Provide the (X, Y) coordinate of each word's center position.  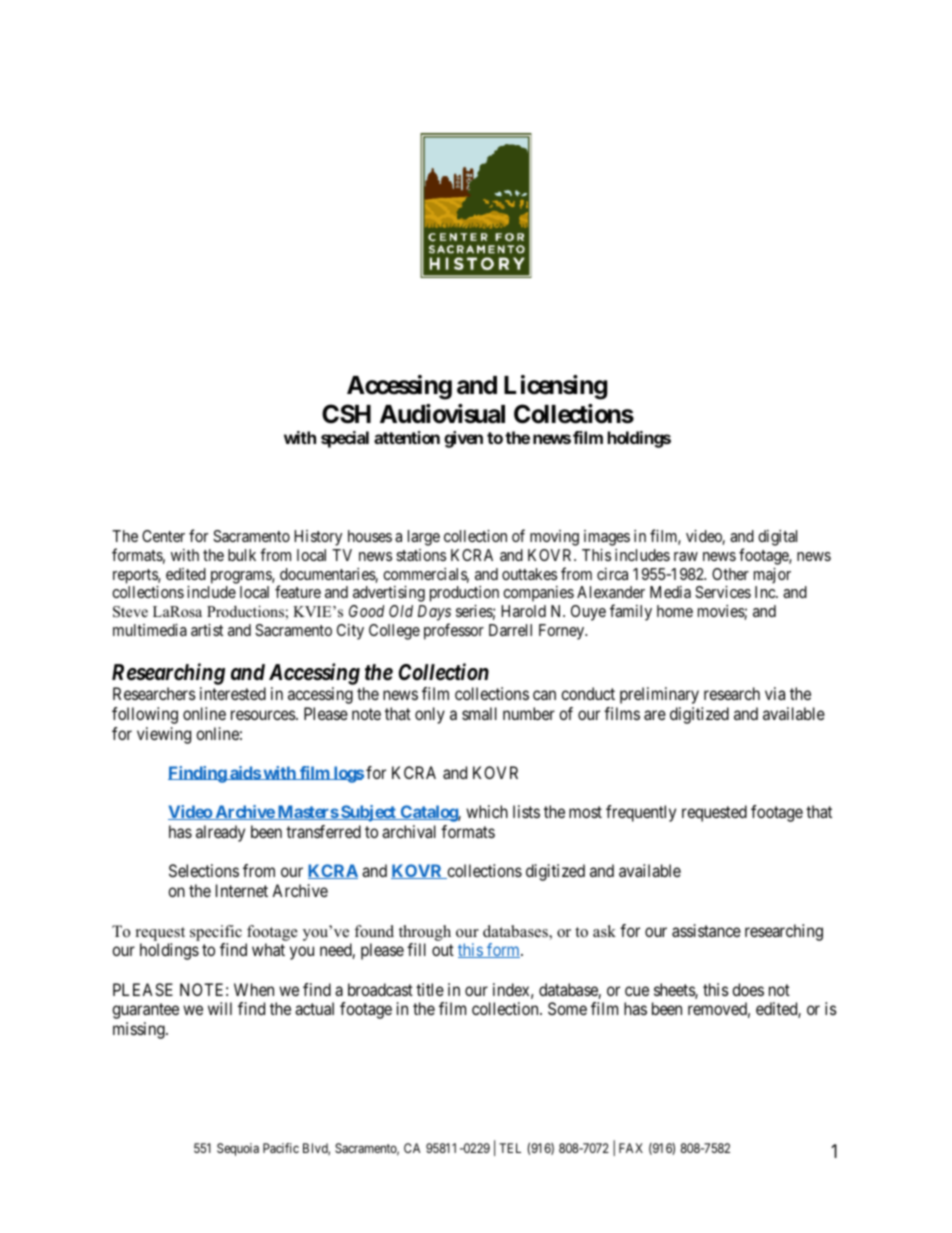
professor (454, 631)
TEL (510, 1148)
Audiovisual (442, 414)
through (425, 933)
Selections (204, 870)
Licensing (555, 387)
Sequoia (238, 1149)
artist (207, 630)
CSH (346, 414)
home (675, 611)
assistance (706, 930)
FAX (631, 1148)
